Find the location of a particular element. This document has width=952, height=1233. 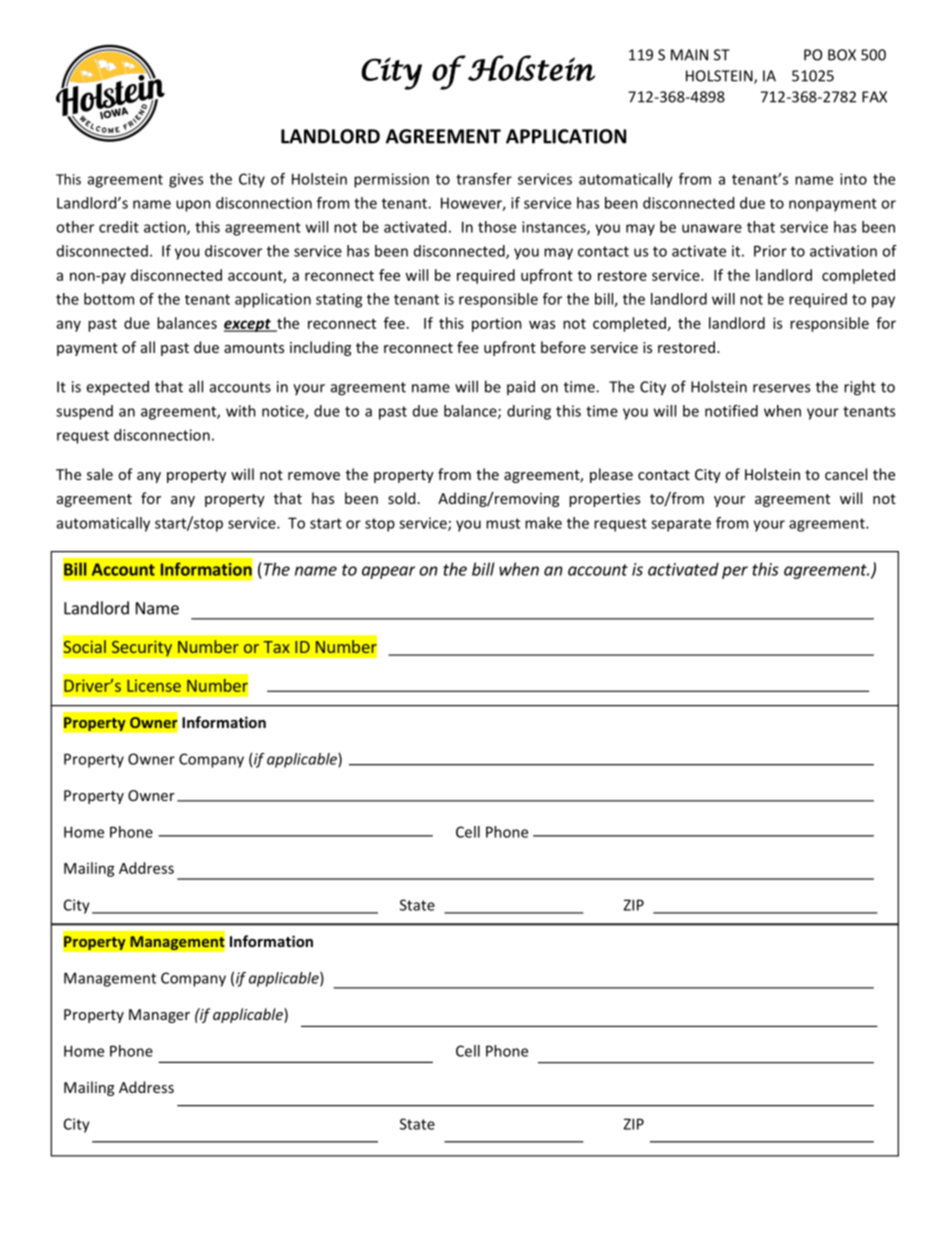

Security is located at coordinates (141, 648).
